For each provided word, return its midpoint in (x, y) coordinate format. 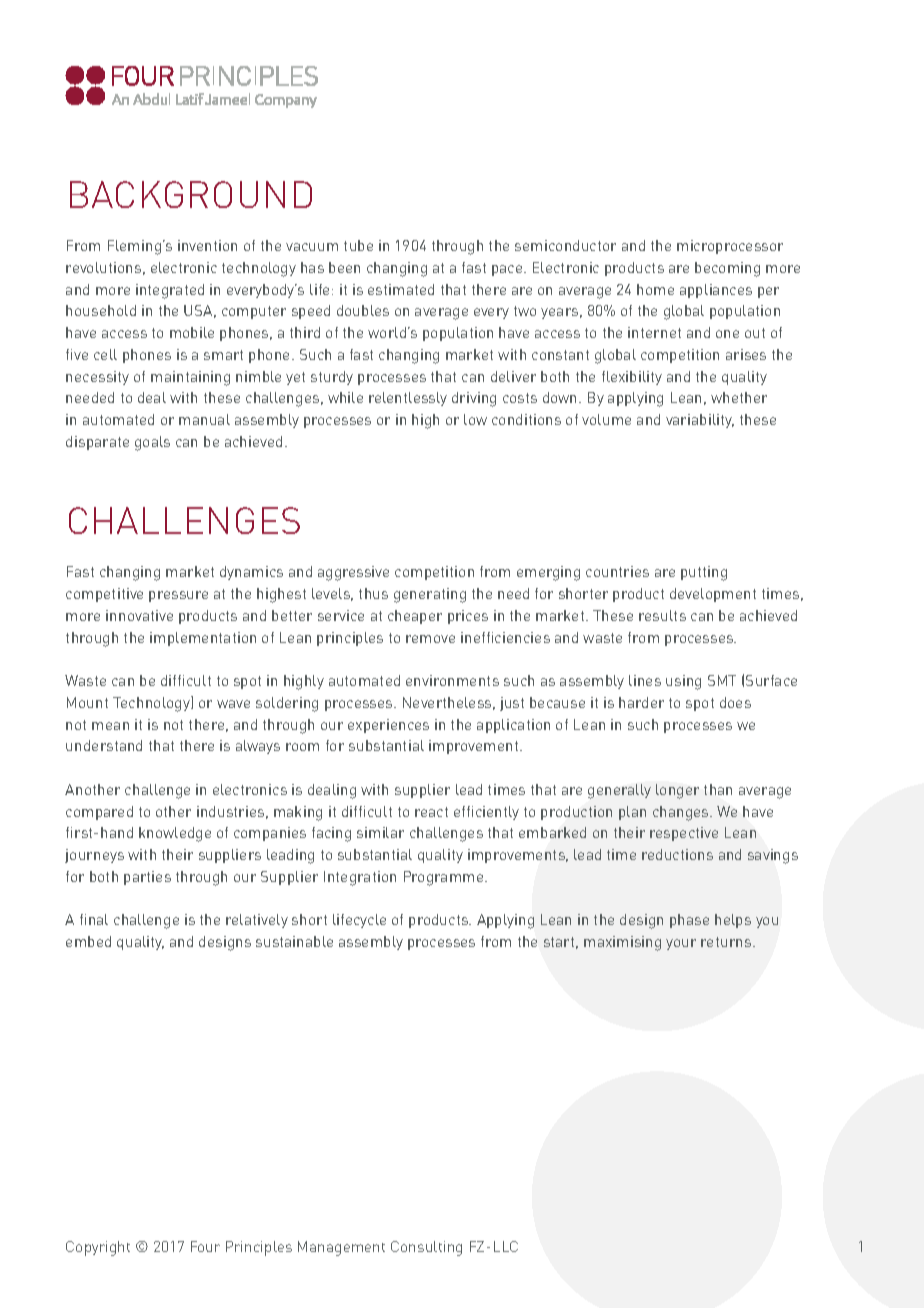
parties (147, 878)
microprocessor (730, 247)
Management (341, 1248)
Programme (445, 878)
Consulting (426, 1248)
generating (430, 595)
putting (704, 573)
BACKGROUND (191, 194)
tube (358, 245)
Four (205, 1246)
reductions (677, 854)
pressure (178, 596)
